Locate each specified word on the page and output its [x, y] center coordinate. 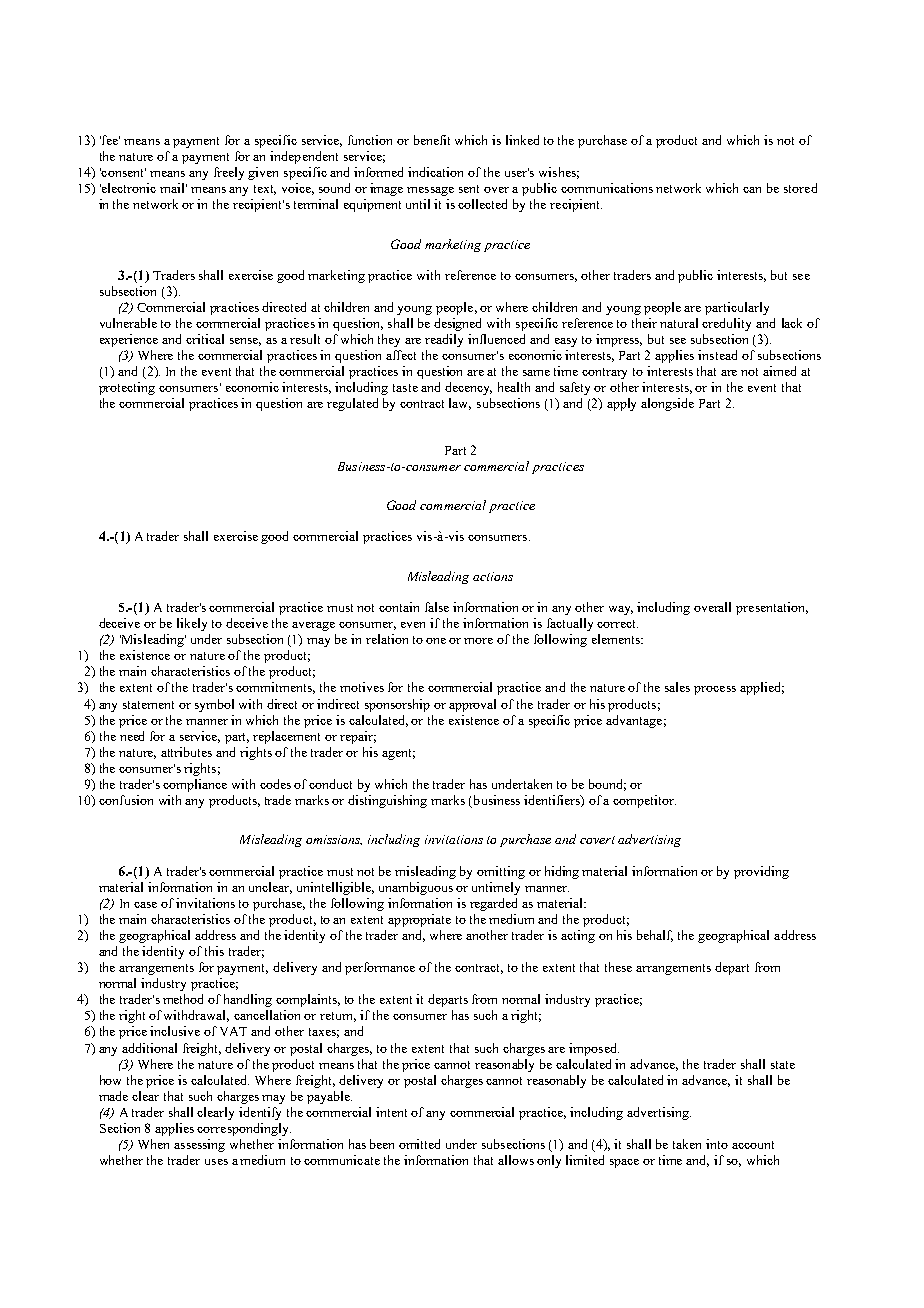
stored [800, 188]
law [460, 404]
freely [229, 173]
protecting [127, 388]
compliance [195, 785]
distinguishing [387, 801]
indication [435, 172]
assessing [199, 1145]
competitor [644, 801]
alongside [667, 404]
